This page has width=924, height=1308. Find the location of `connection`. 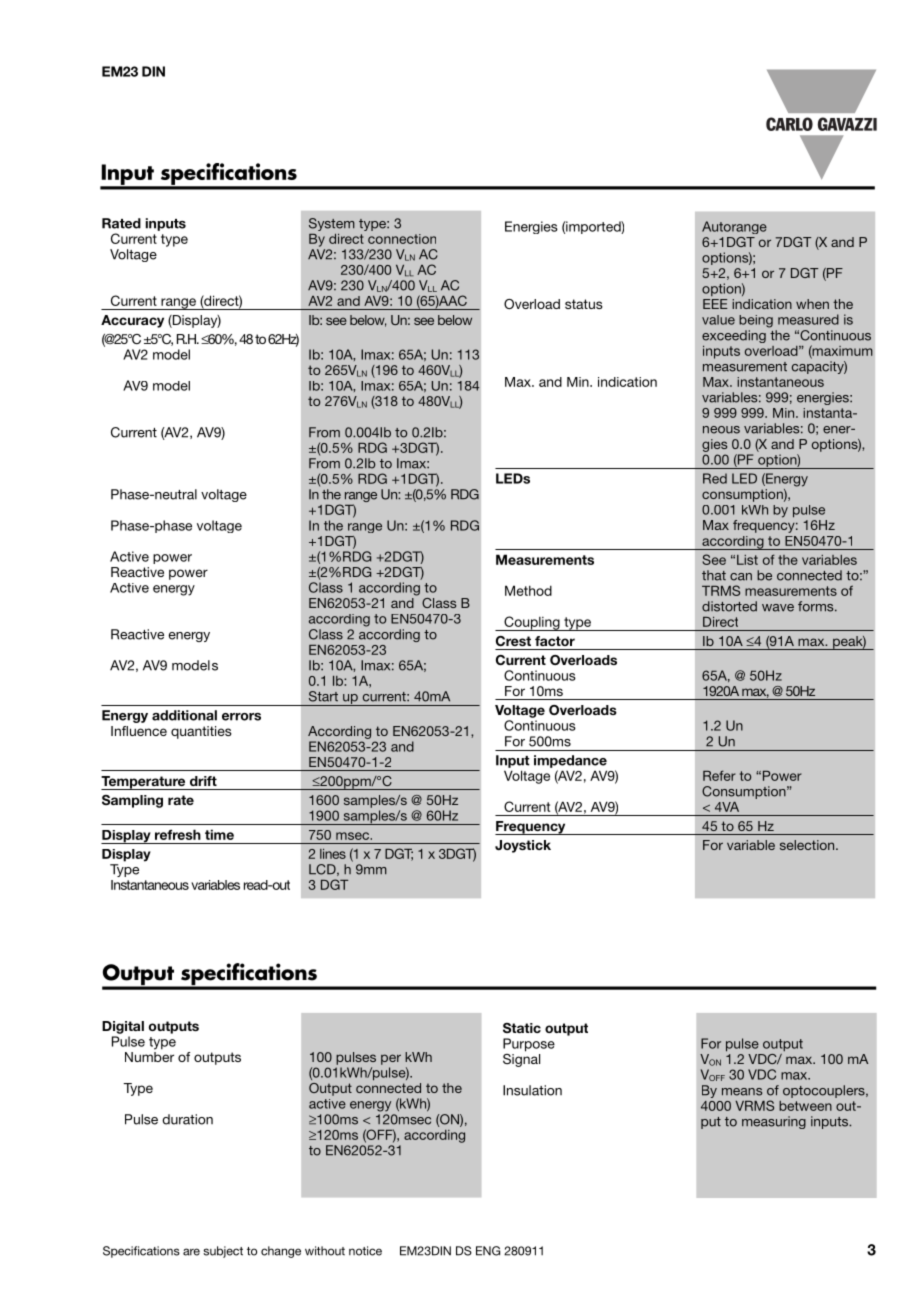

connection is located at coordinates (402, 239).
